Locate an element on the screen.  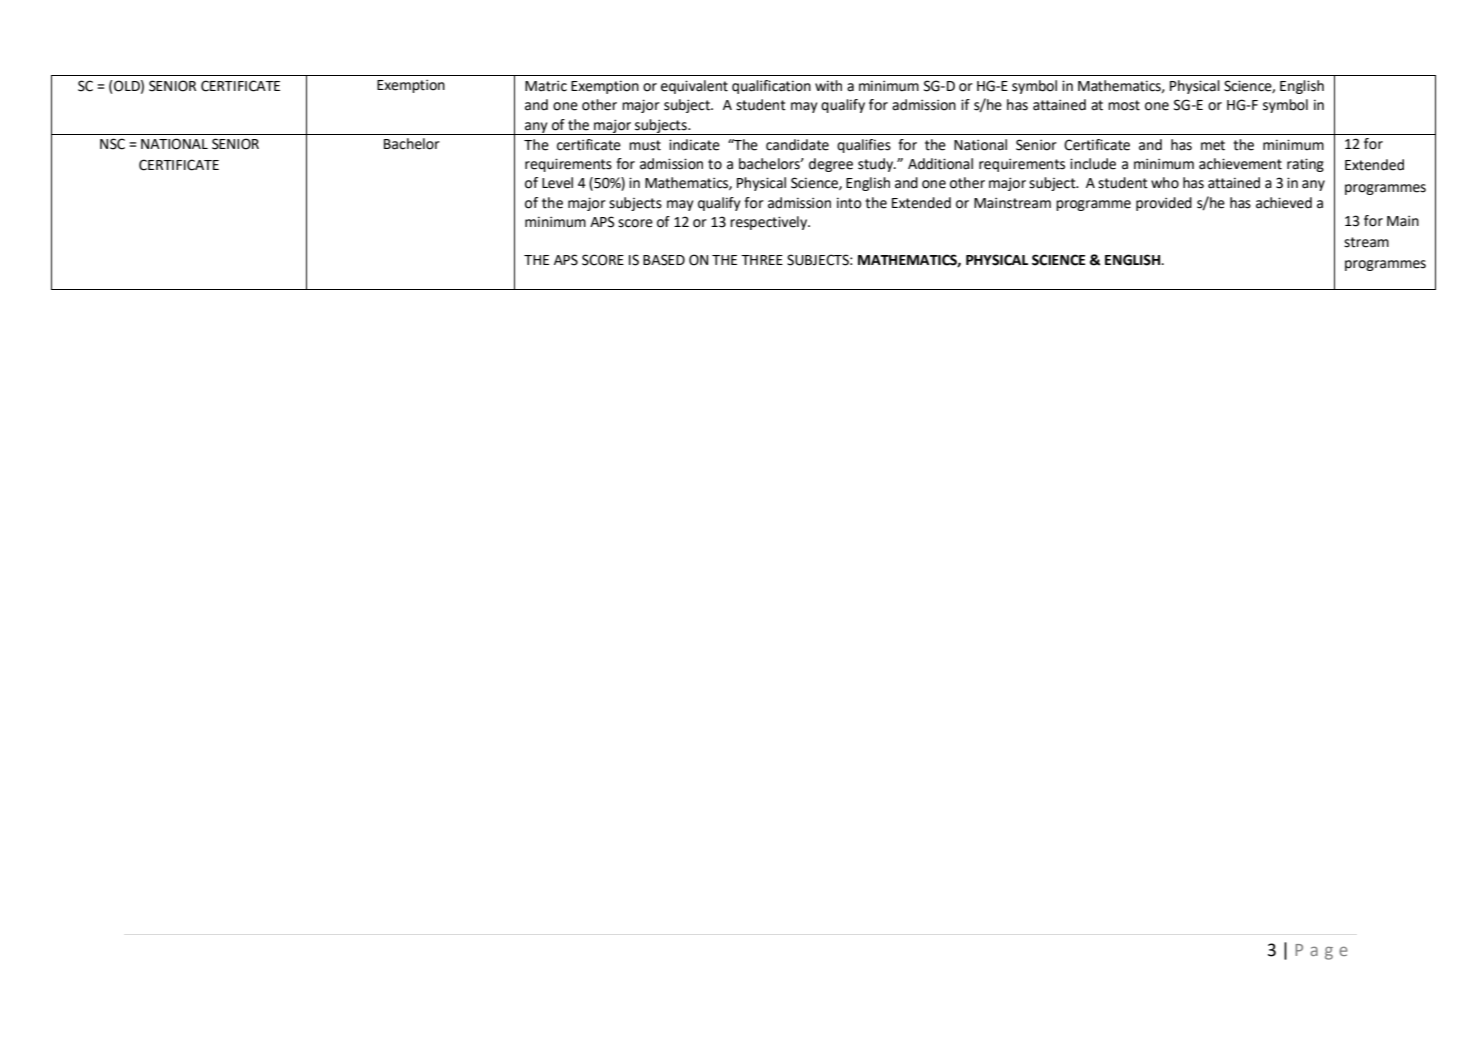
indicate is located at coordinates (694, 145).
